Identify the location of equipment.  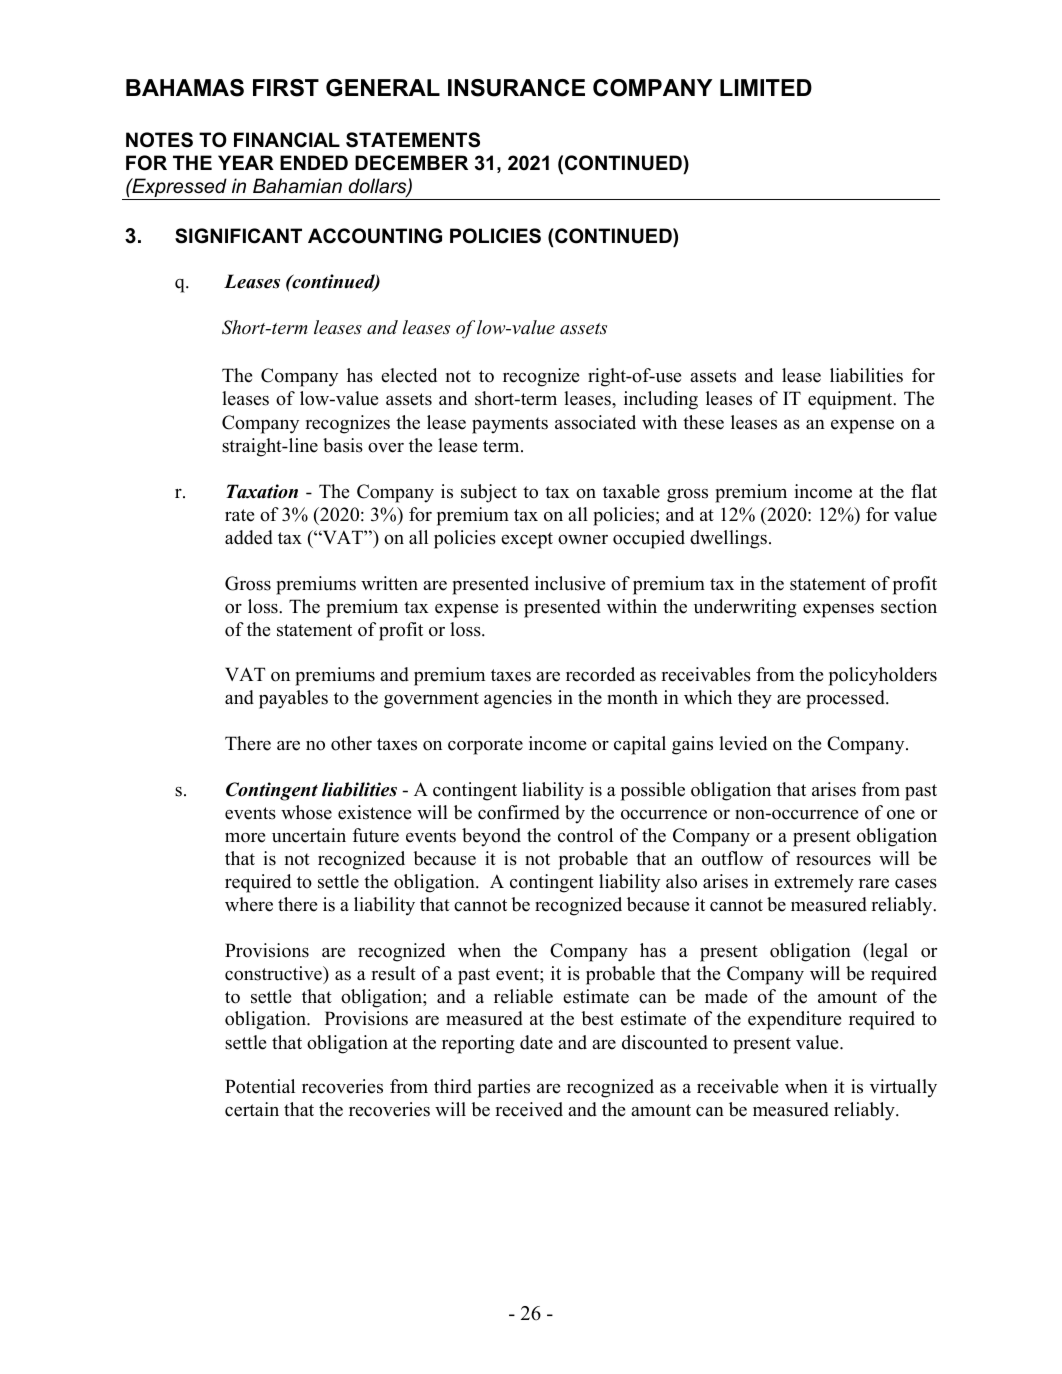
(851, 400).
